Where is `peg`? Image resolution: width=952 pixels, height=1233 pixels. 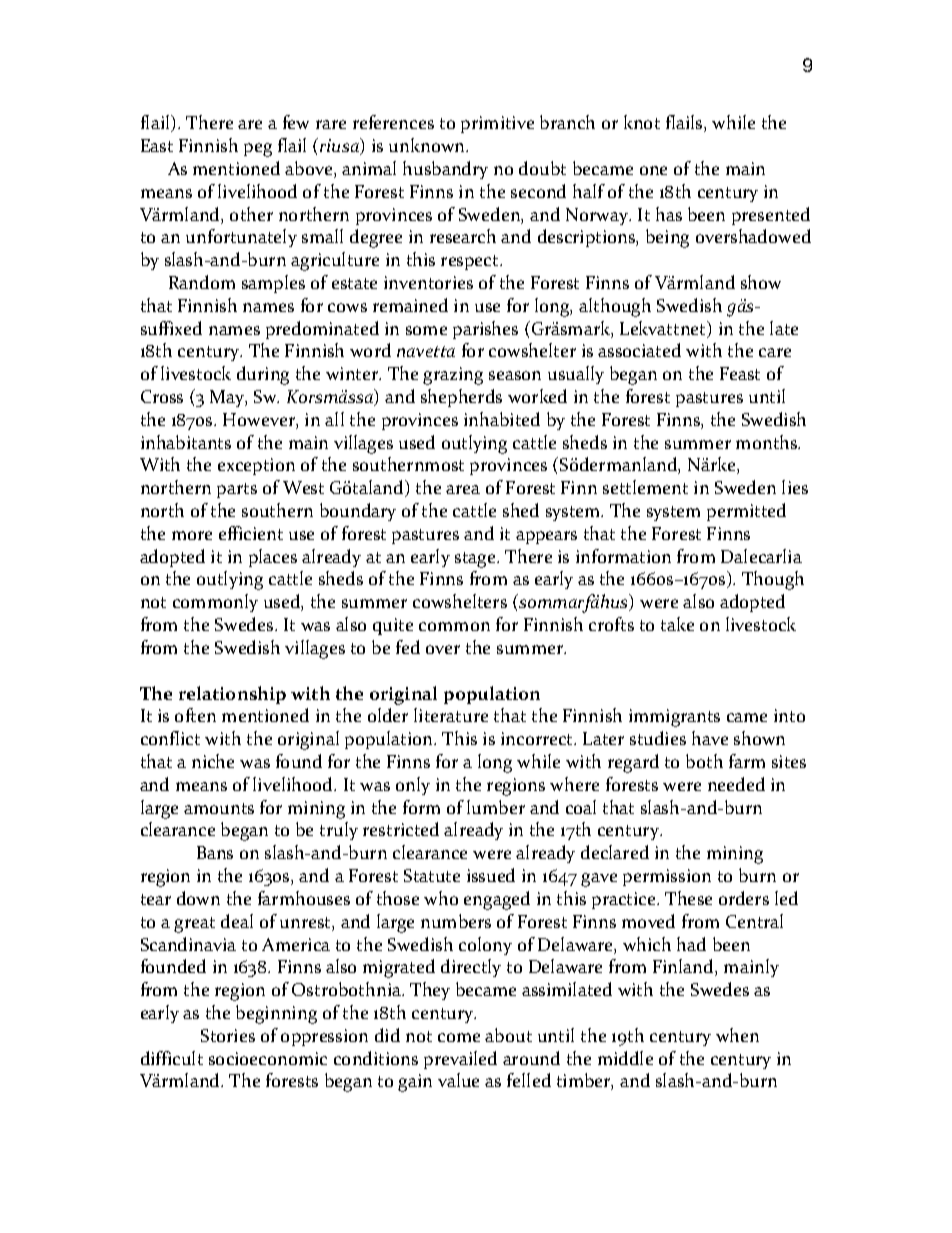 peg is located at coordinates (258, 150).
